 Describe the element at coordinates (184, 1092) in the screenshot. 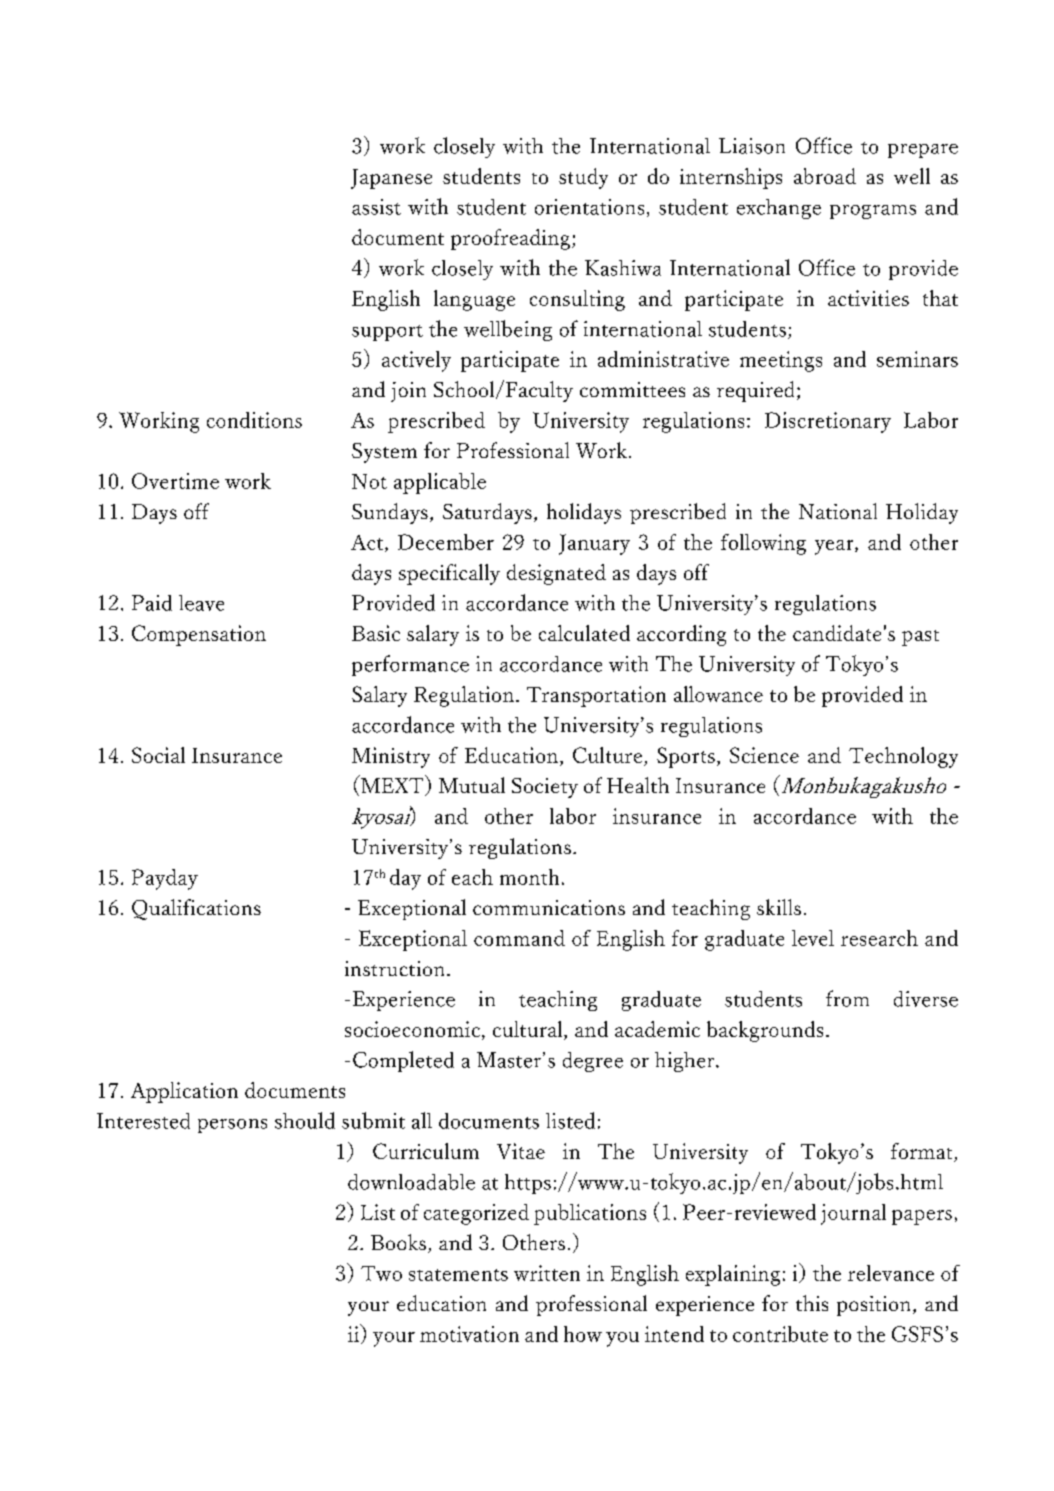

I see `Application` at that location.
